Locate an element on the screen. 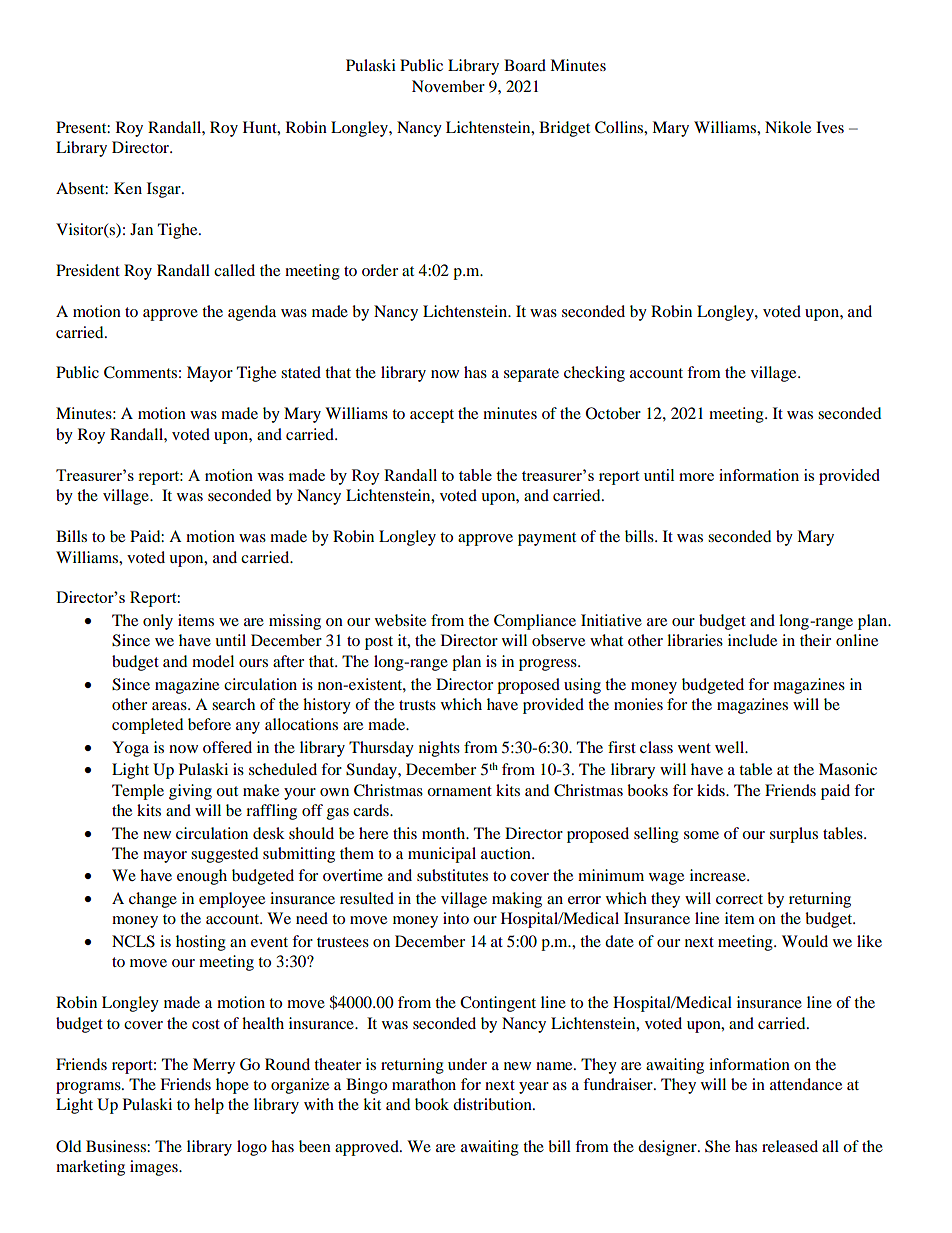 This screenshot has height=1233, width=952. Ken is located at coordinates (128, 188).
